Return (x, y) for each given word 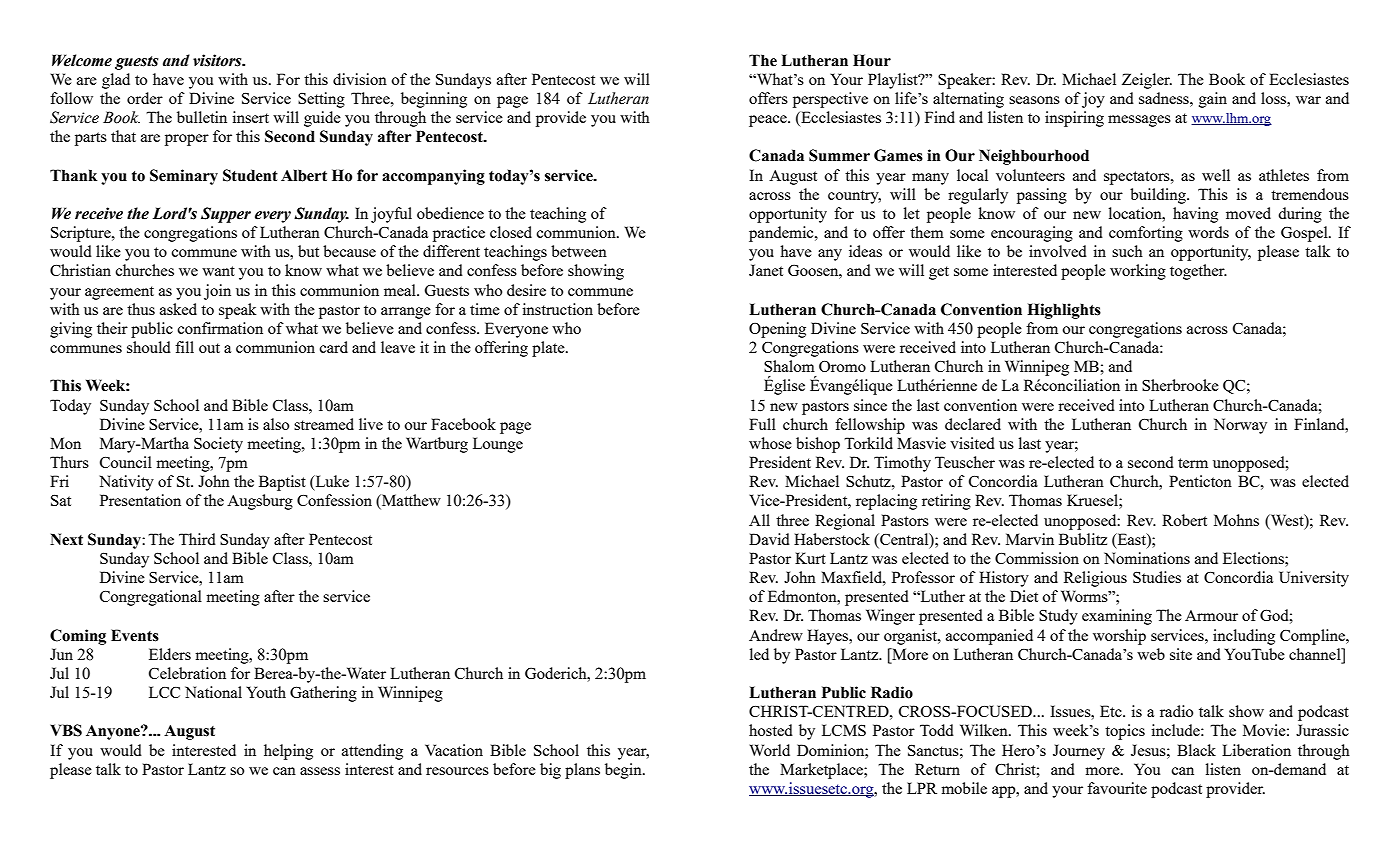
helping (288, 752)
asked (178, 309)
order (145, 98)
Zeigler (1147, 81)
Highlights (1064, 311)
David (769, 539)
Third (197, 539)
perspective (830, 100)
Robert (1184, 520)
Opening (777, 330)
